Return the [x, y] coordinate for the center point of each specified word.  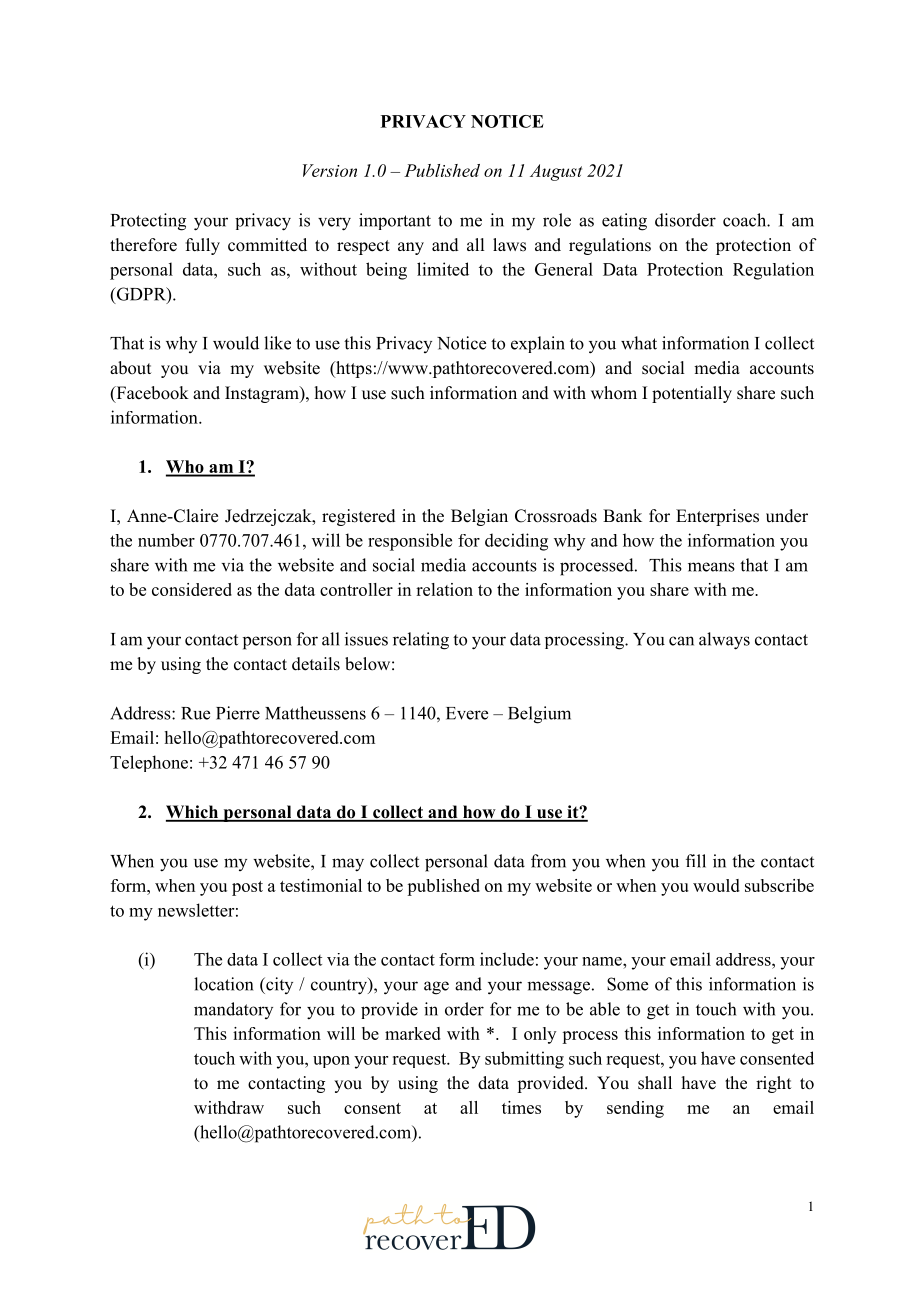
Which [193, 813]
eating [624, 222]
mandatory [233, 1010]
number [166, 540]
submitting [524, 1060]
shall [655, 1083]
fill [696, 861]
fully [203, 246]
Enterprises [717, 517]
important [395, 221]
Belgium [539, 715]
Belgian [479, 517]
